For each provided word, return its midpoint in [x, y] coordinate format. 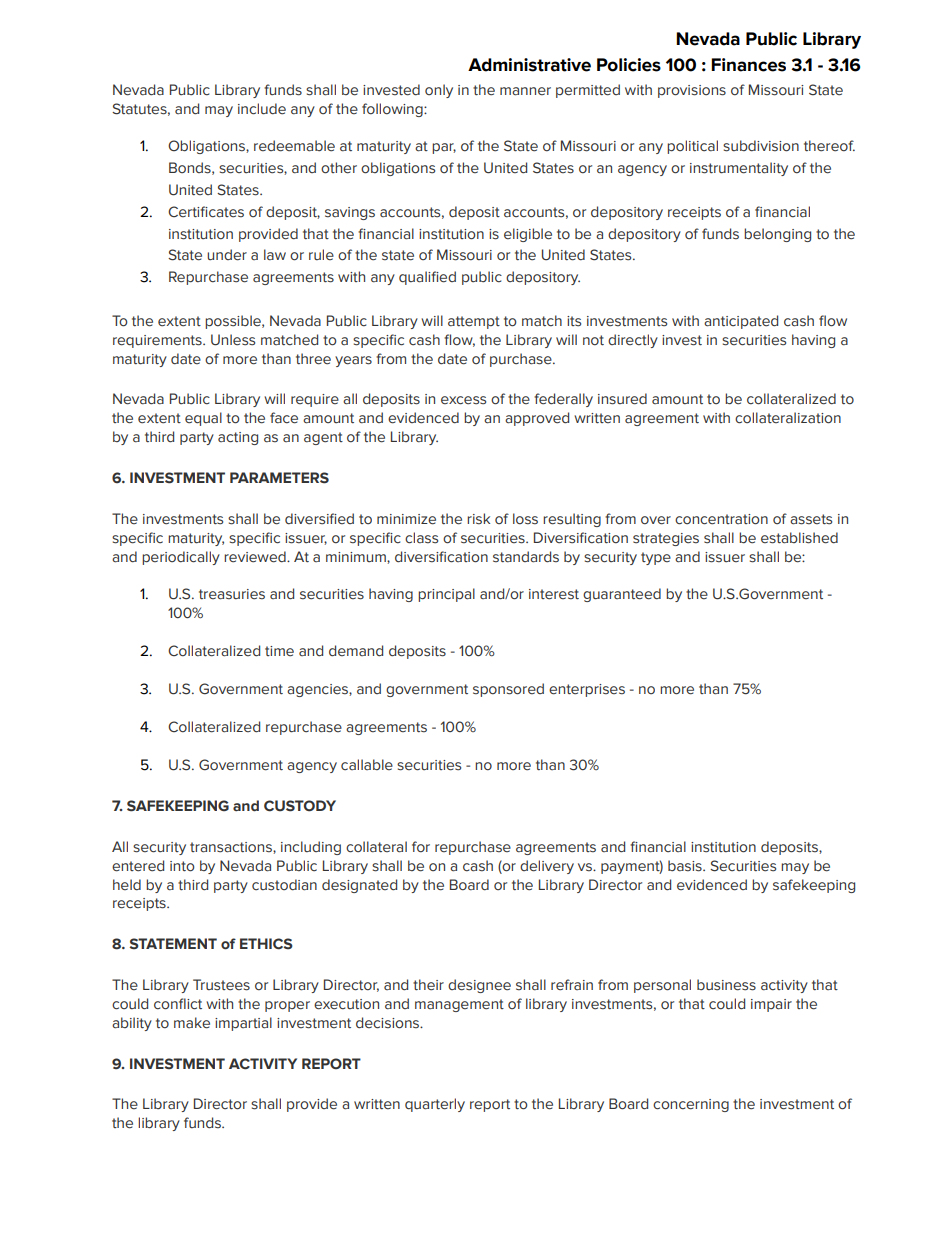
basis [686, 866]
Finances [748, 65]
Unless [233, 340]
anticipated [741, 322]
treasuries [232, 594]
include [262, 109]
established [799, 538]
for [421, 847]
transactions [232, 847]
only [439, 91]
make [192, 1023]
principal [446, 595]
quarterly [435, 1105]
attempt [474, 322]
